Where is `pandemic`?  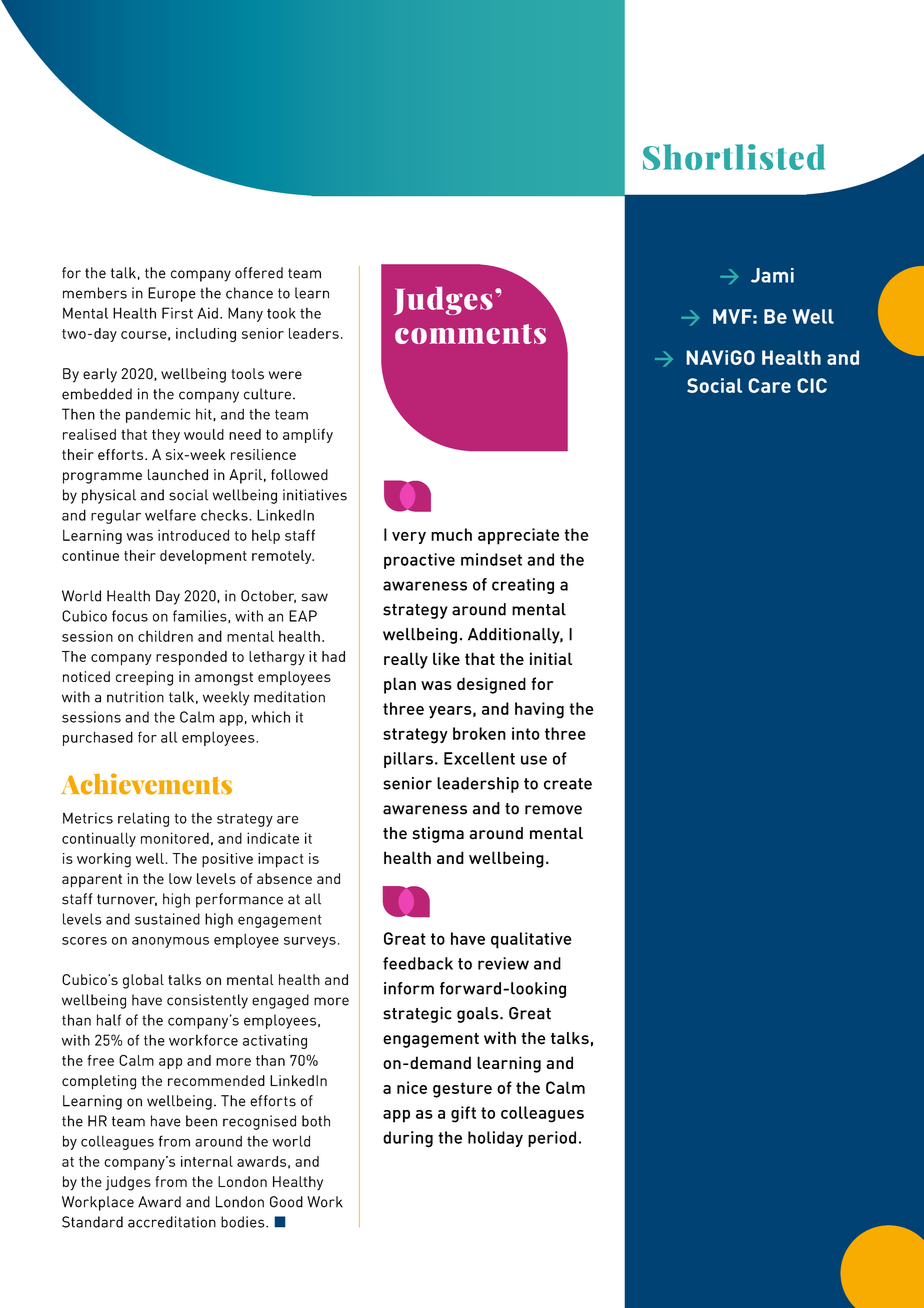
pandemic is located at coordinates (158, 415).
